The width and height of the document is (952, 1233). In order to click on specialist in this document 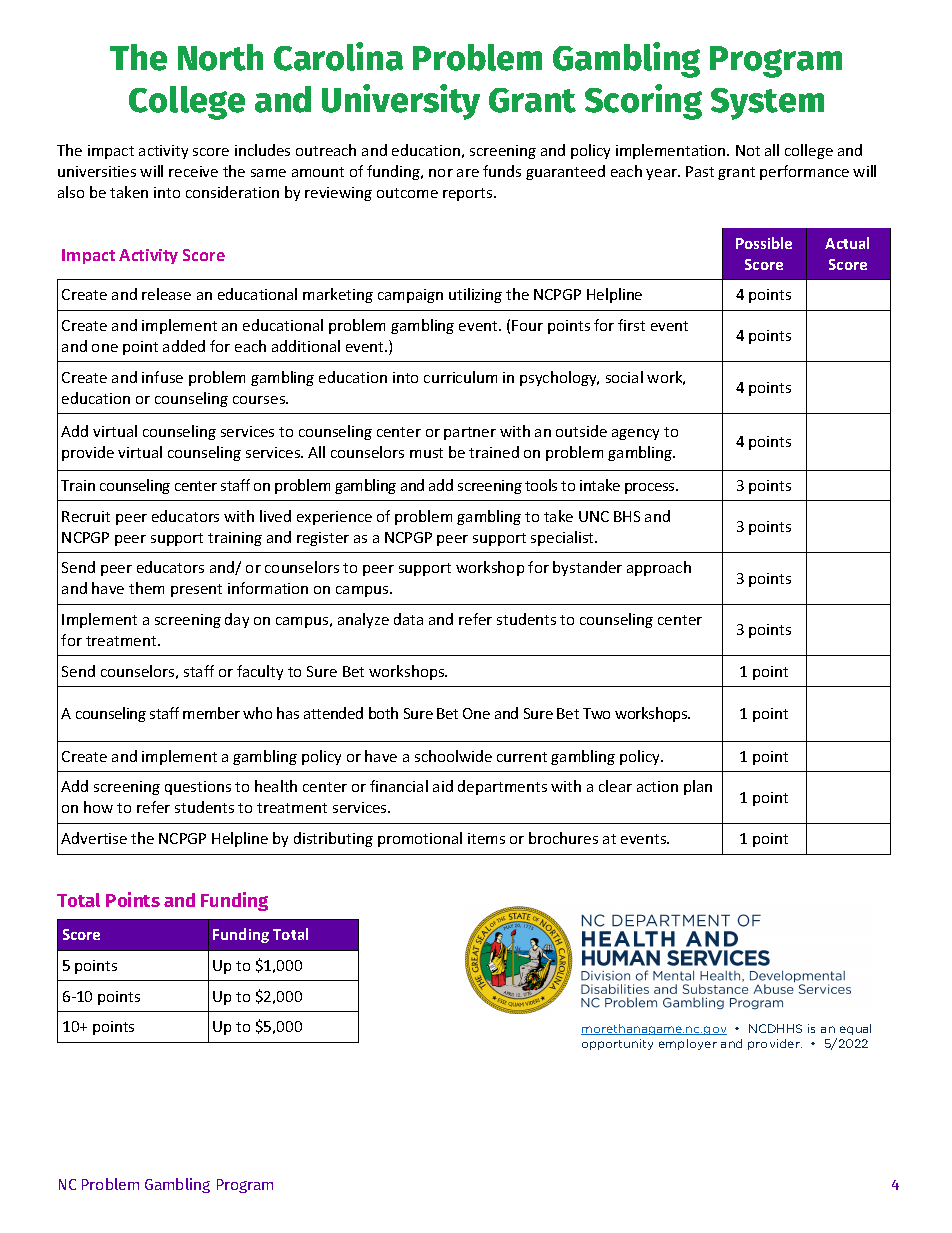, I will do `click(564, 538)`.
